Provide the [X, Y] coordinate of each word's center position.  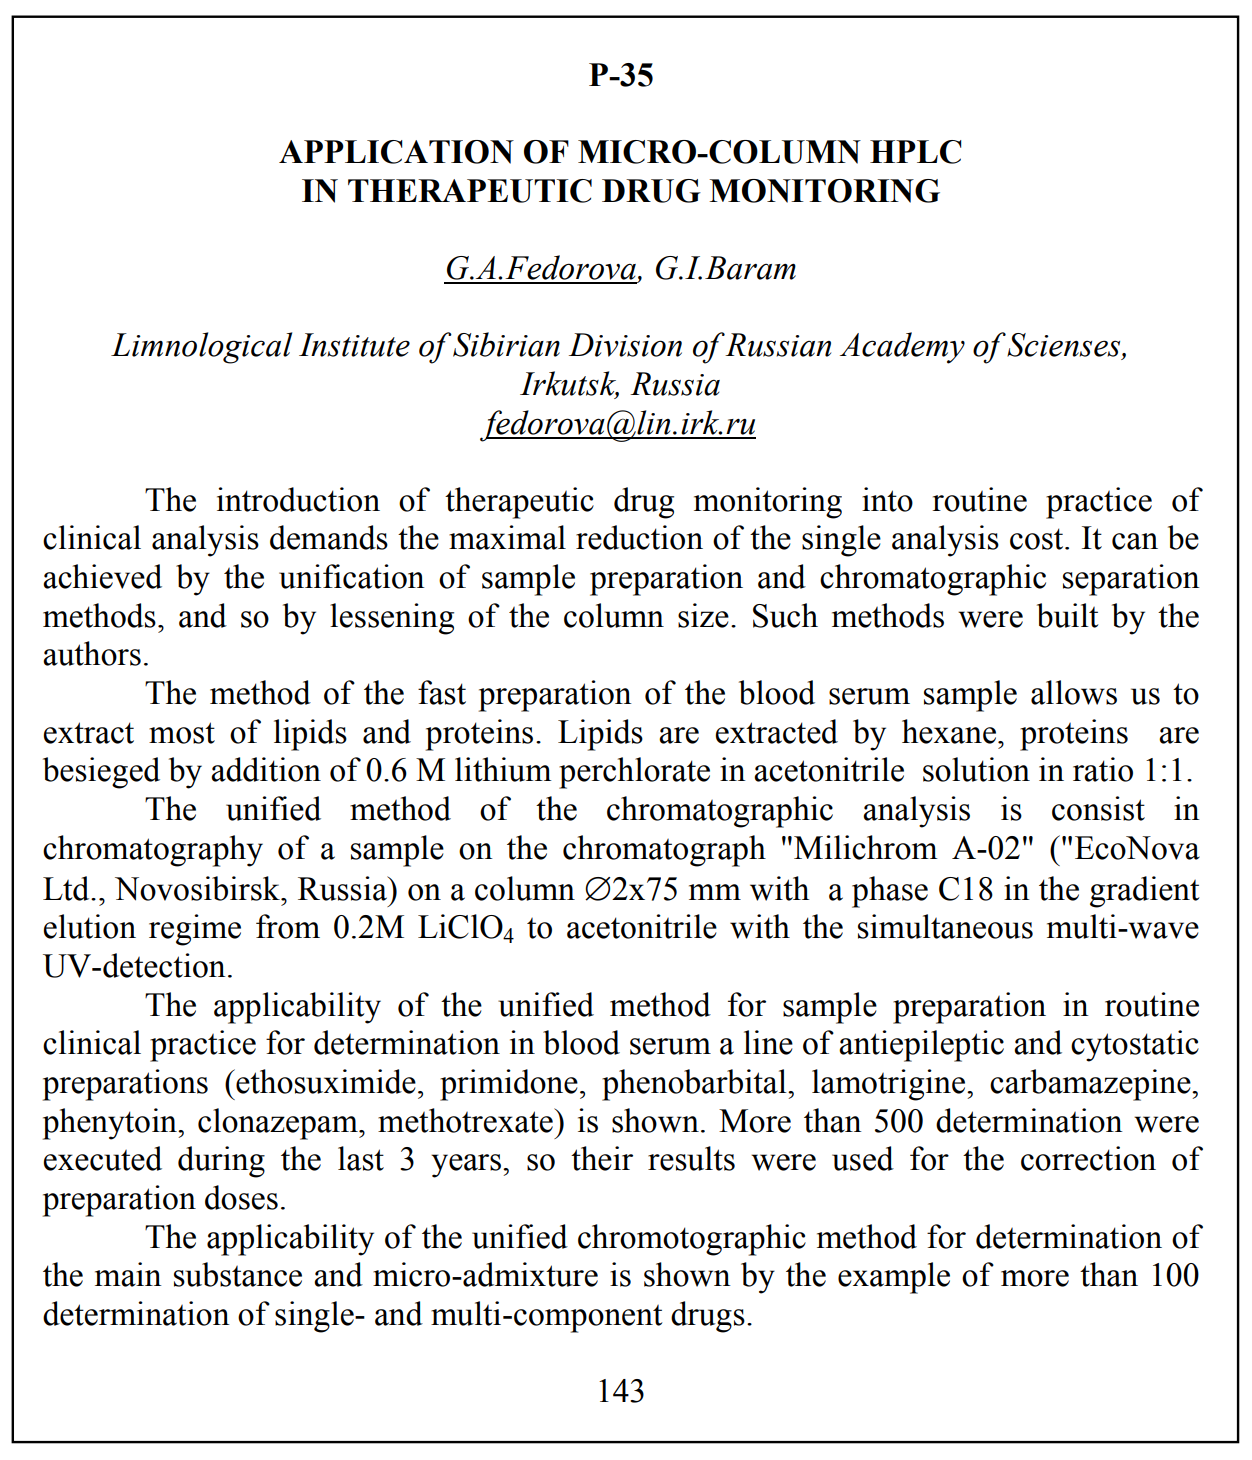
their [602, 1158]
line [768, 1042]
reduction [639, 537]
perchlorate [634, 773]
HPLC [915, 152]
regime [195, 930]
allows [1074, 692]
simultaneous [945, 926]
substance [238, 1274]
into [887, 499]
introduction [298, 499]
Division [625, 345]
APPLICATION [396, 152]
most [182, 733]
